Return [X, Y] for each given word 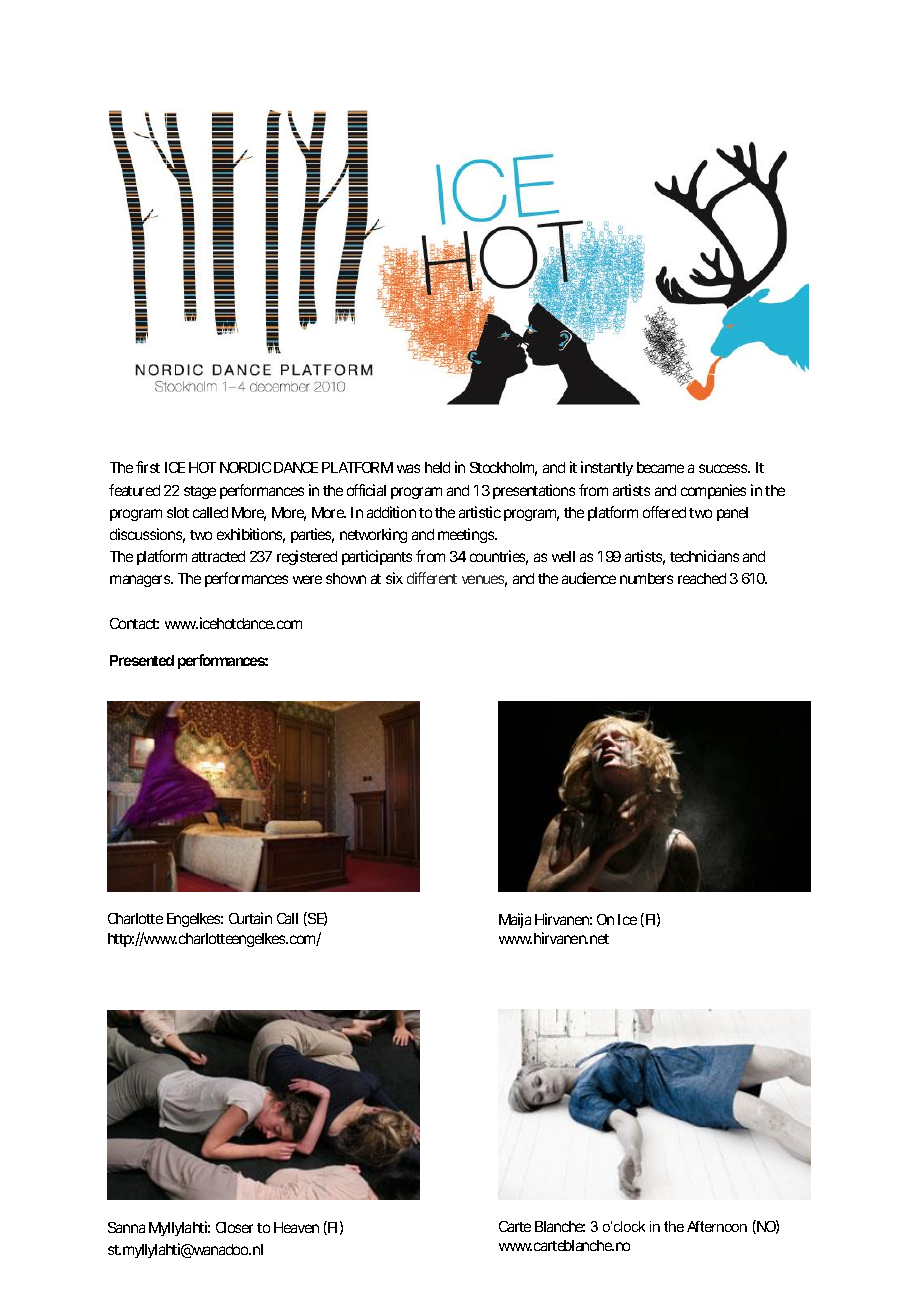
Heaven [296, 1227]
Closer [234, 1227]
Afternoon [717, 1226]
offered [664, 512]
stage [200, 492]
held [437, 467]
